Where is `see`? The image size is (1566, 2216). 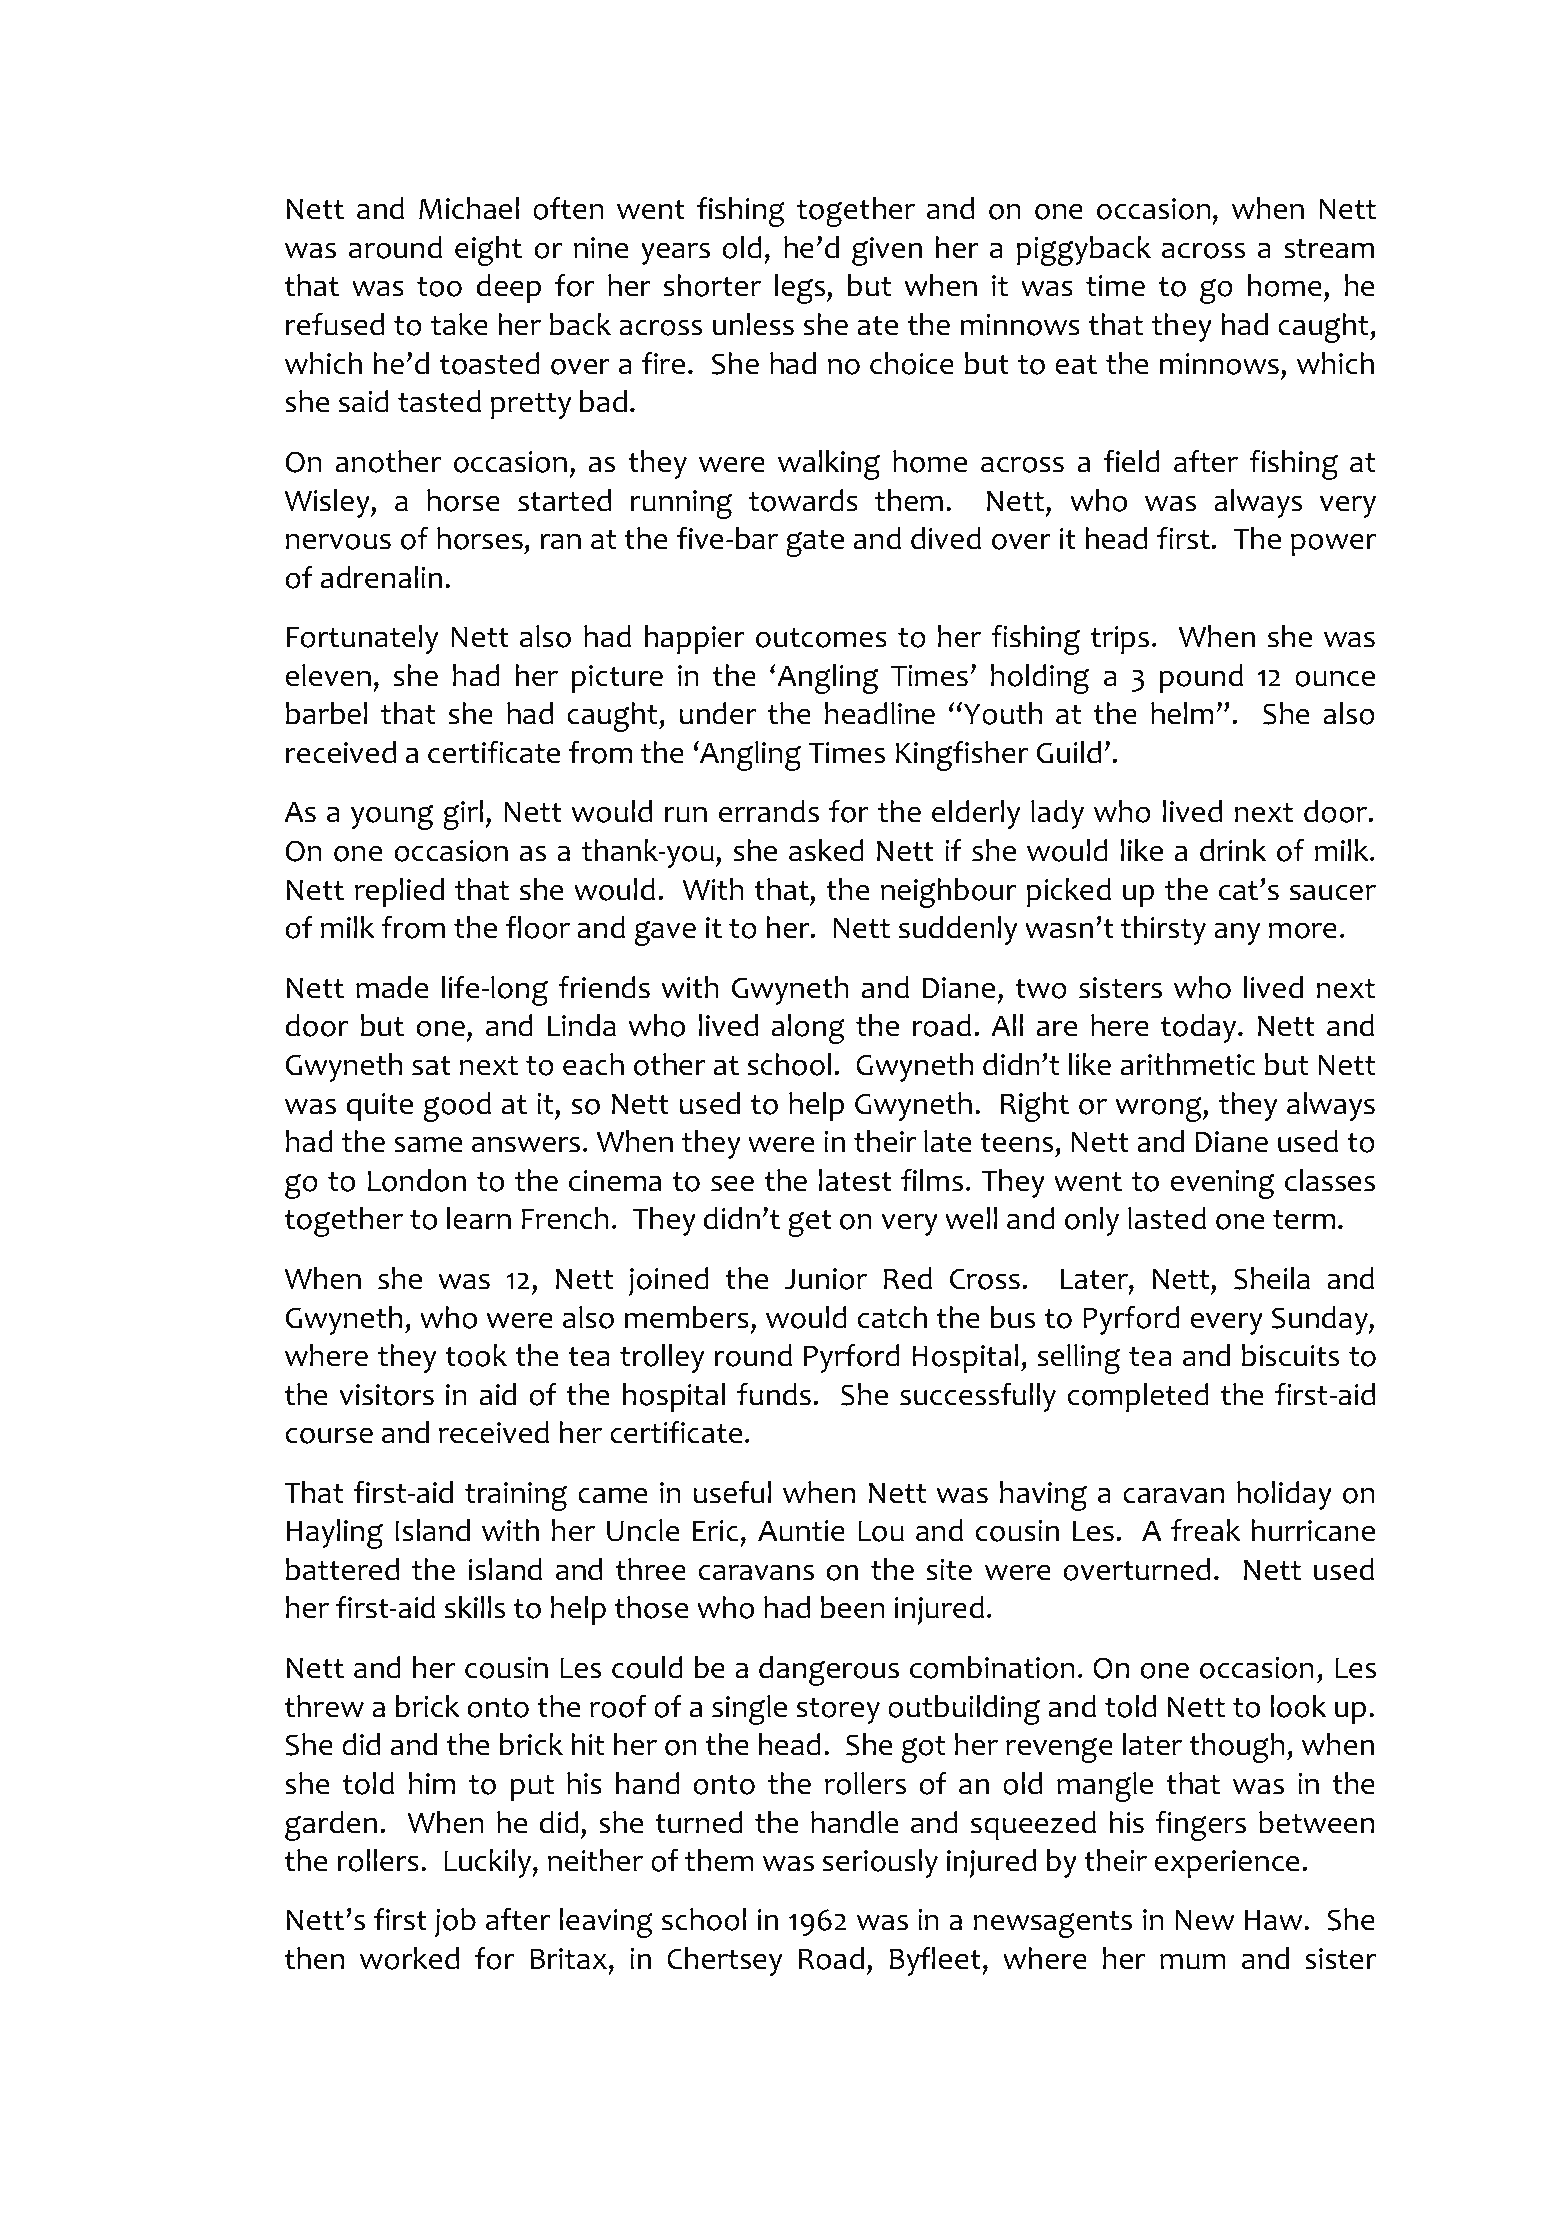
see is located at coordinates (732, 1183).
